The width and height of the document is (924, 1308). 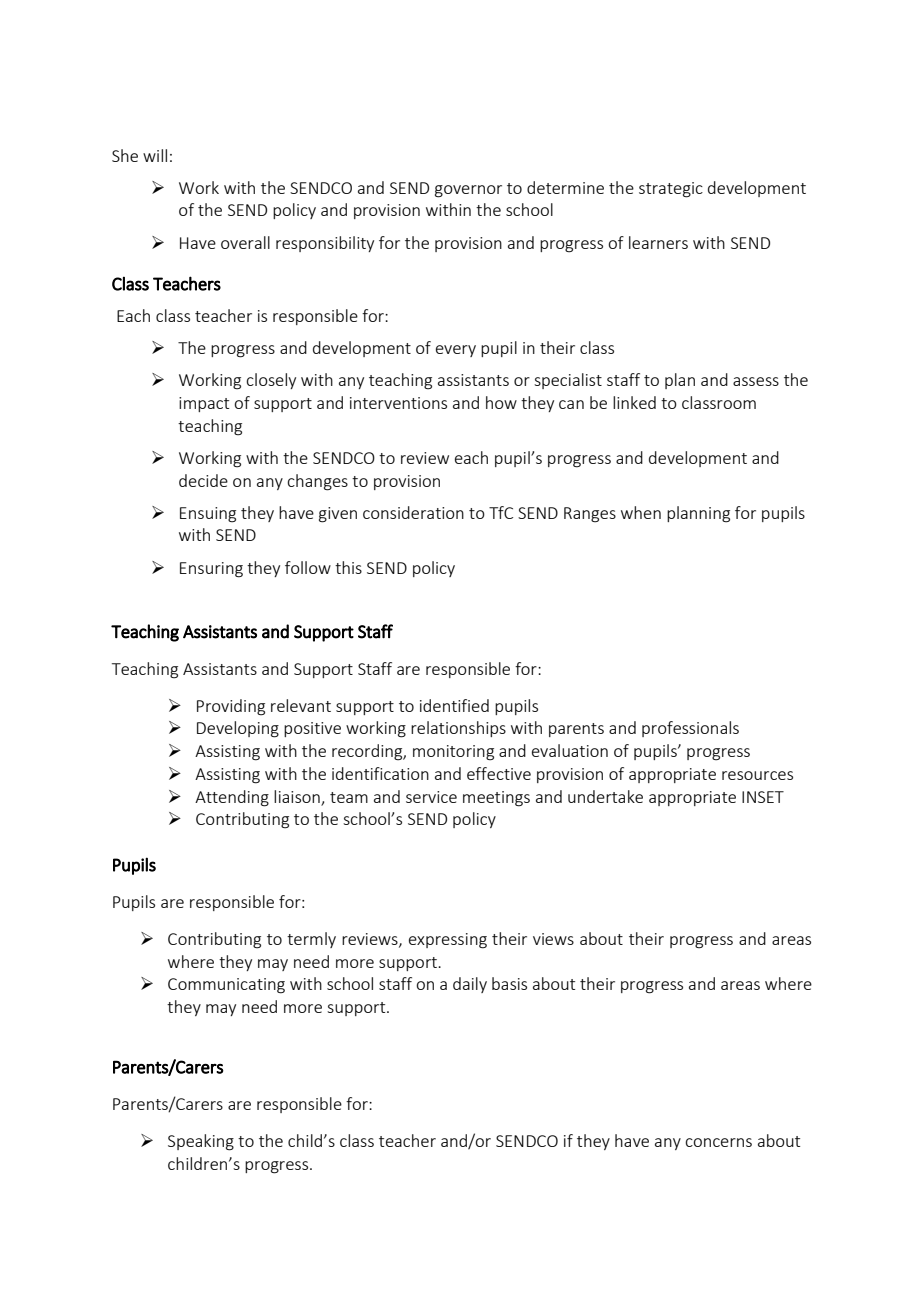 What do you see at coordinates (232, 798) in the document?
I see `Attending` at bounding box center [232, 798].
